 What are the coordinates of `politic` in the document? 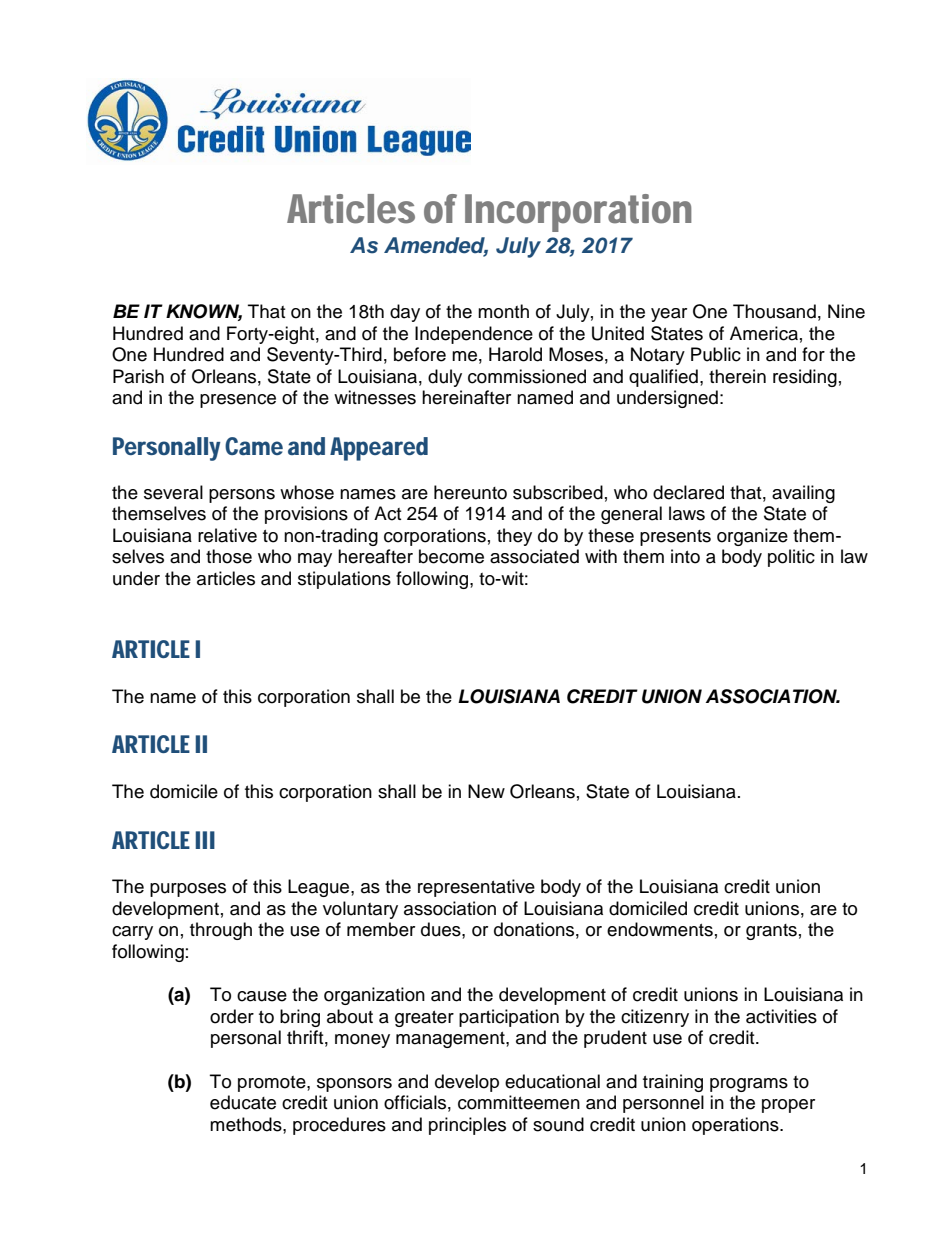 It's located at (791, 558).
